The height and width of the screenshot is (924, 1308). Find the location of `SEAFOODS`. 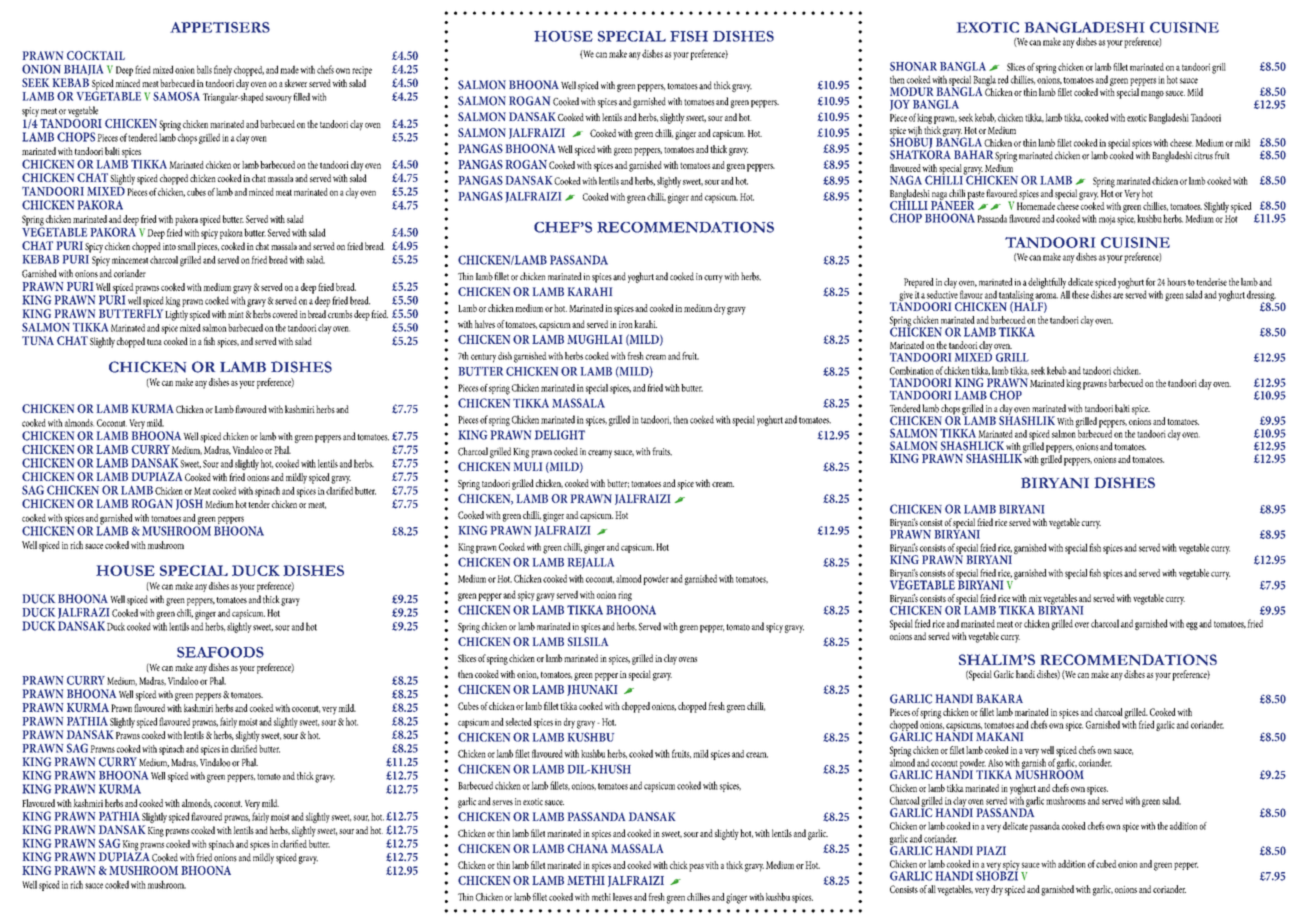

SEAFOODS is located at coordinates (220, 652).
